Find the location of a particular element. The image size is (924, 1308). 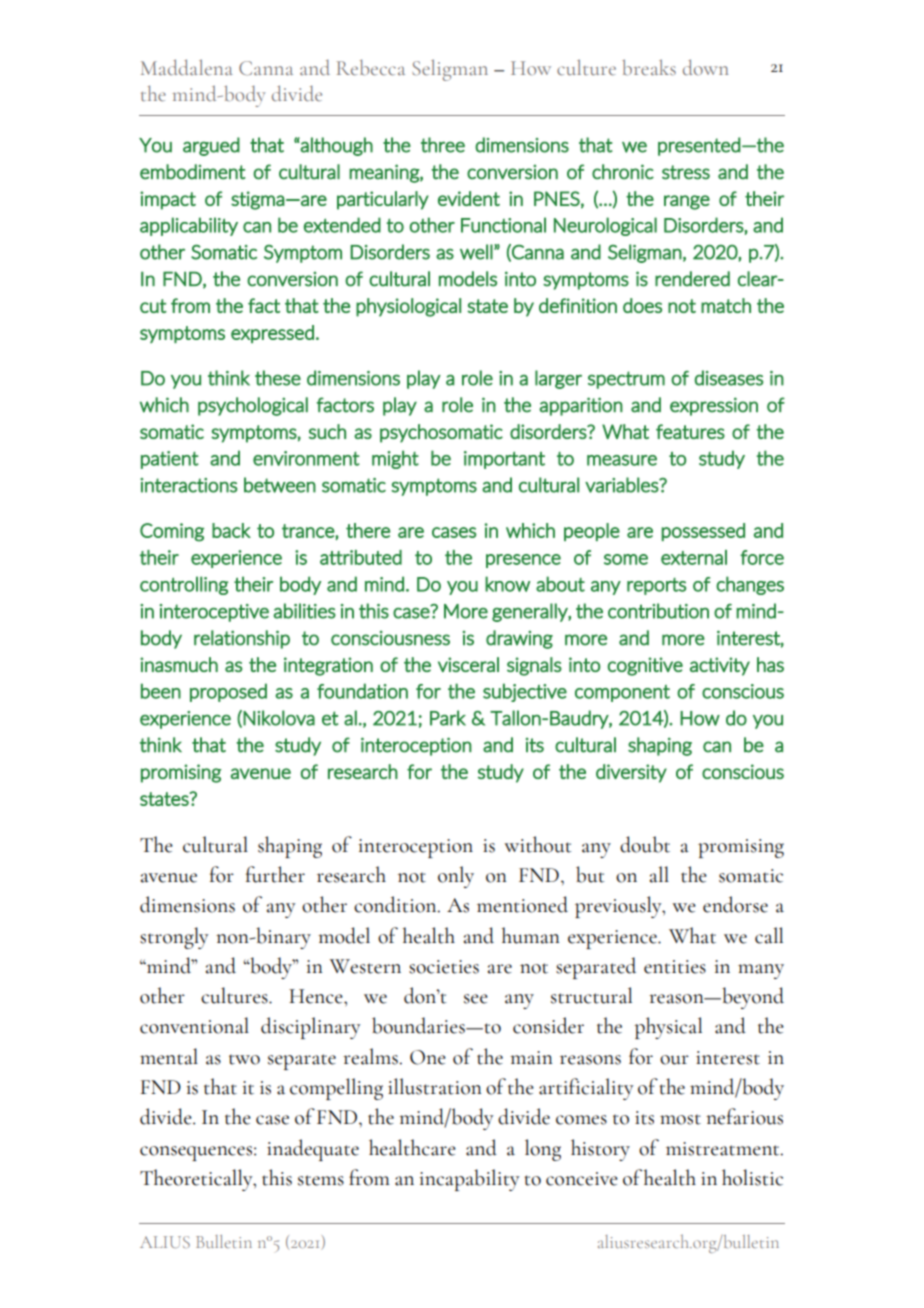

contribution is located at coordinates (658, 611).
